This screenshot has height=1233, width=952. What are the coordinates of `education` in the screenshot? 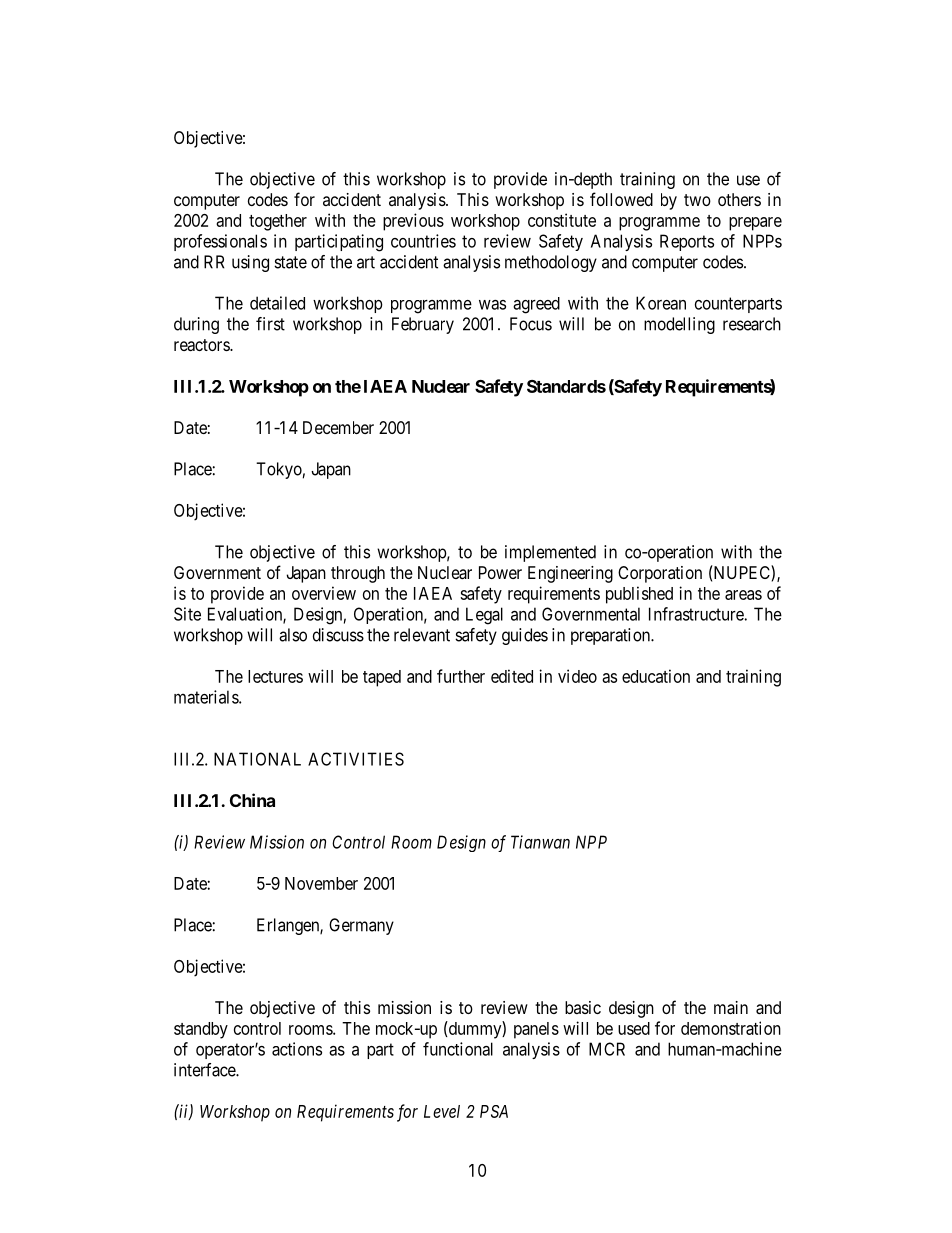 It's located at (656, 676).
